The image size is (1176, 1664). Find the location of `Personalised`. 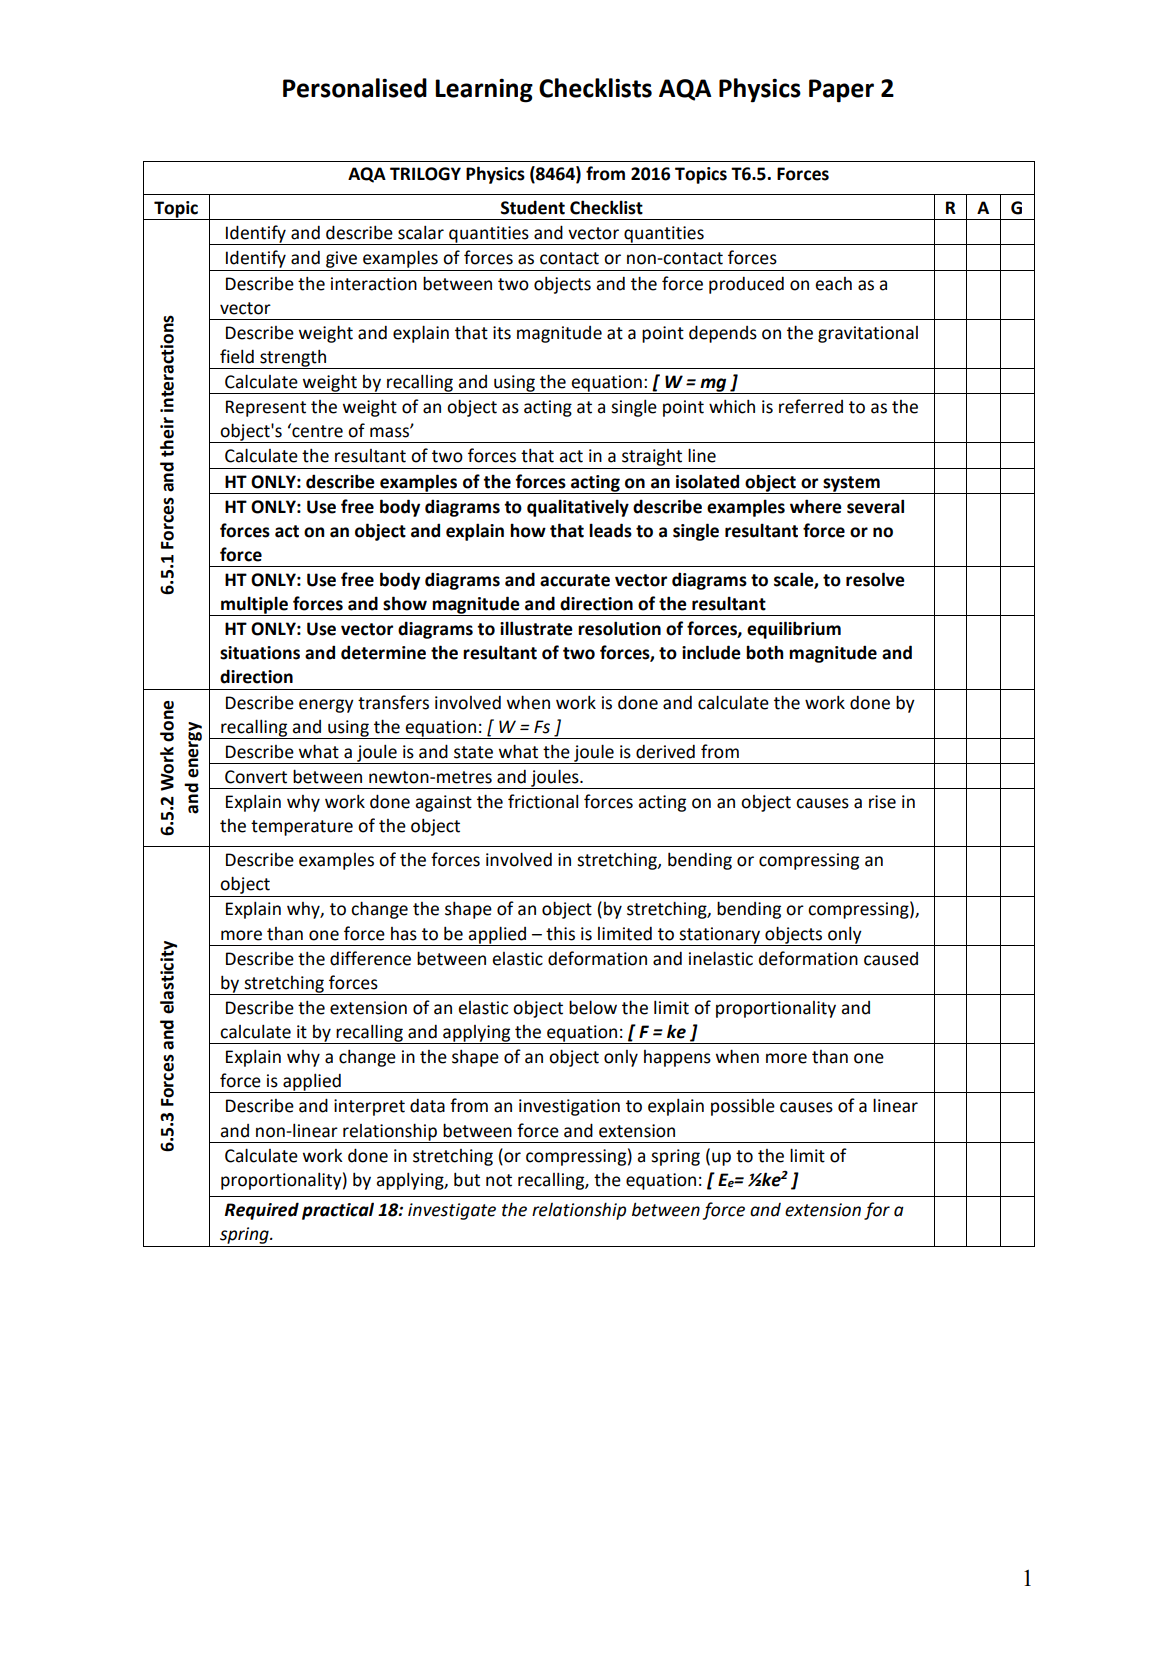

Personalised is located at coordinates (355, 88).
